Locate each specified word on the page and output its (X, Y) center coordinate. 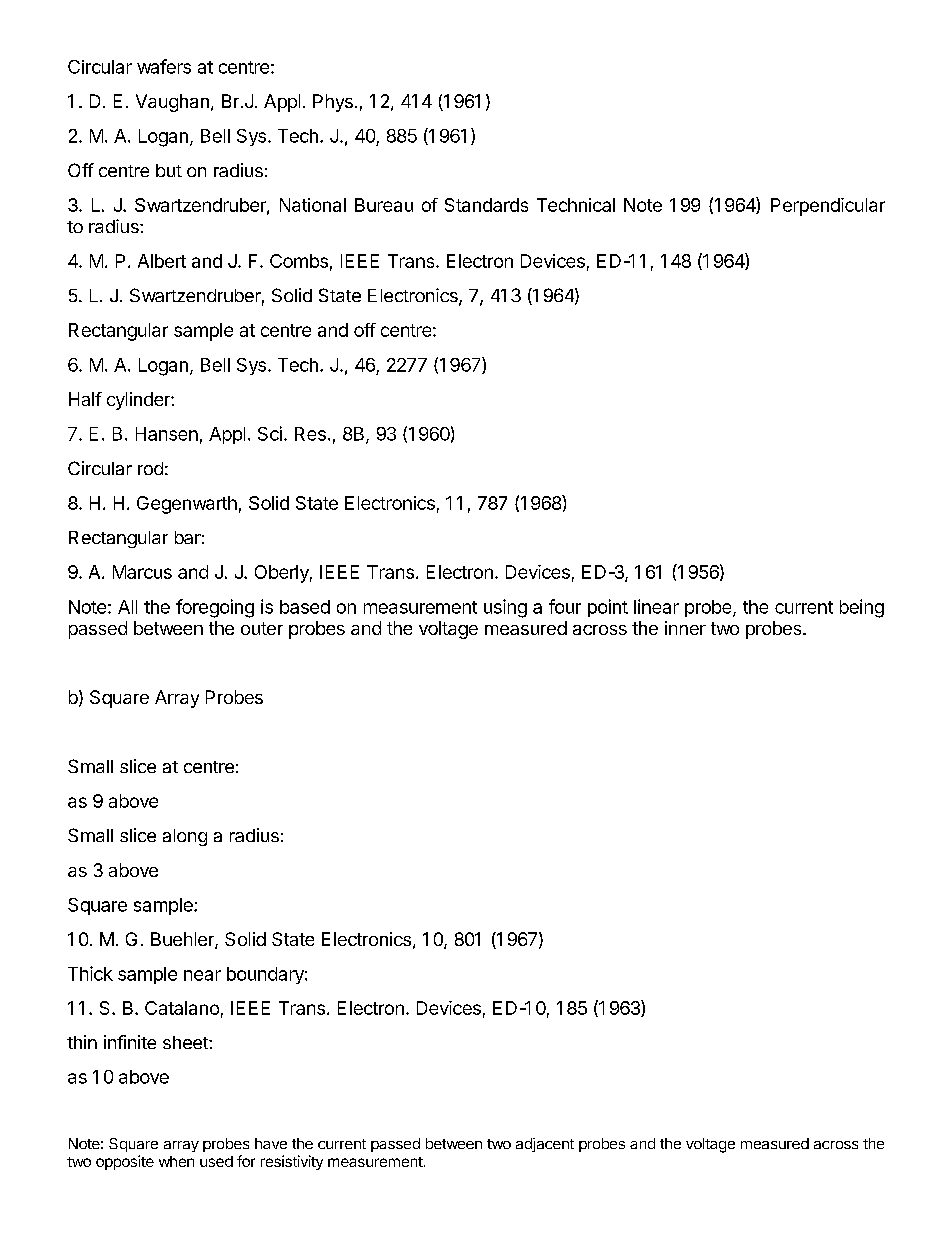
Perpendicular (828, 207)
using (505, 608)
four (565, 606)
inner (685, 628)
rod (150, 468)
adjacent (545, 1145)
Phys (333, 103)
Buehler (183, 940)
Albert (162, 261)
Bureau (384, 205)
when (176, 1161)
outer (262, 628)
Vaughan (172, 103)
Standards (486, 205)
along (185, 837)
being (862, 608)
